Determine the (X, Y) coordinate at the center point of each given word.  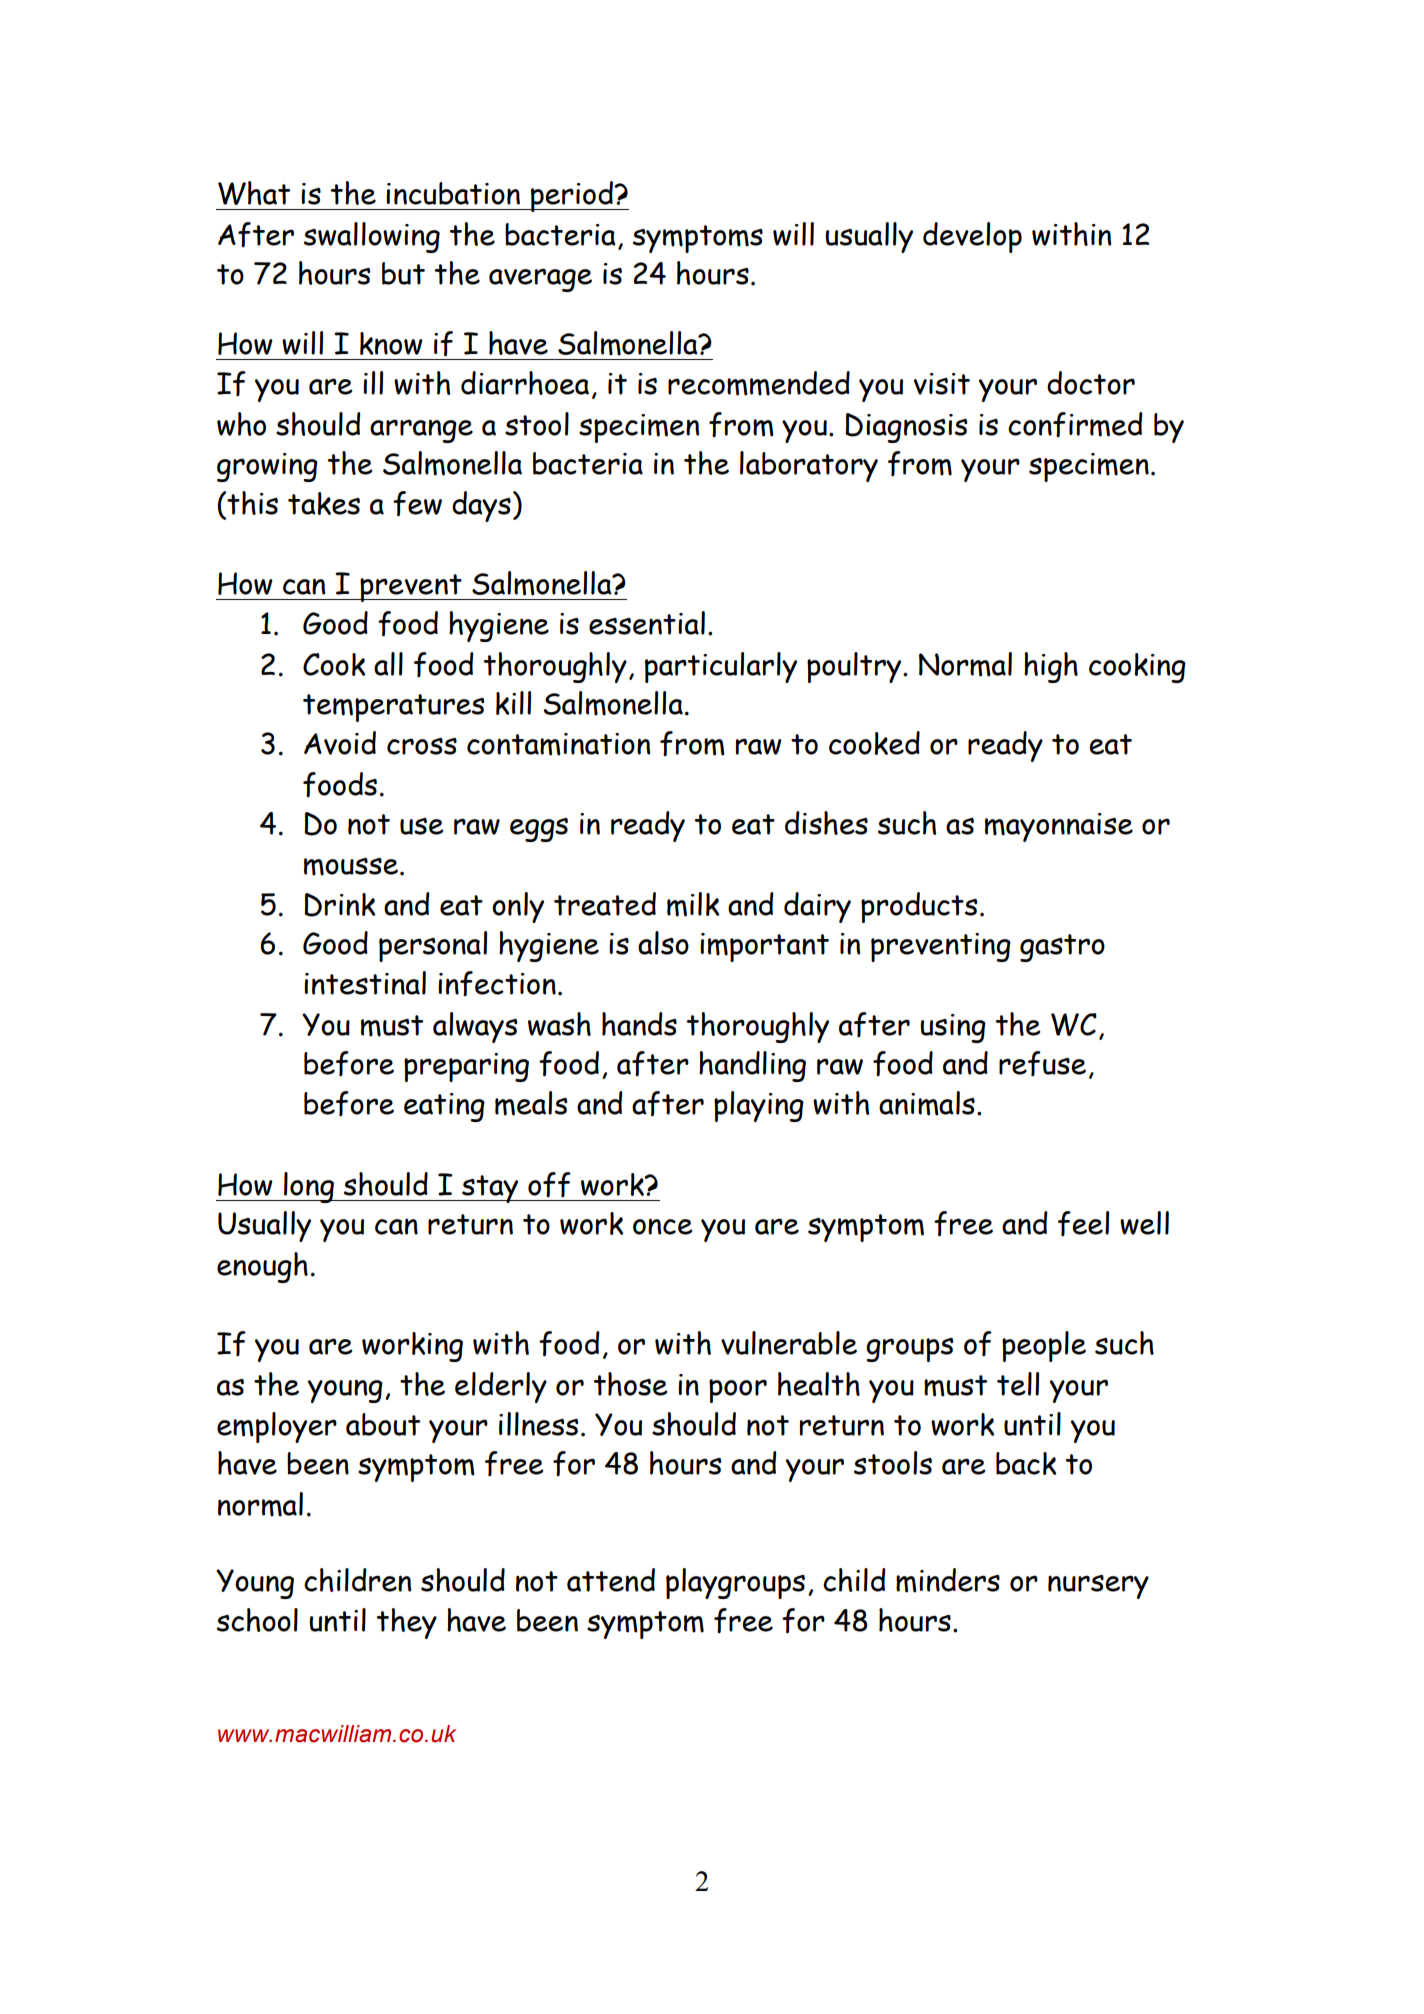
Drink (339, 905)
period (572, 196)
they (407, 1623)
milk (693, 904)
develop (972, 237)
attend (611, 1580)
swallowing (372, 237)
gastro (1062, 948)
